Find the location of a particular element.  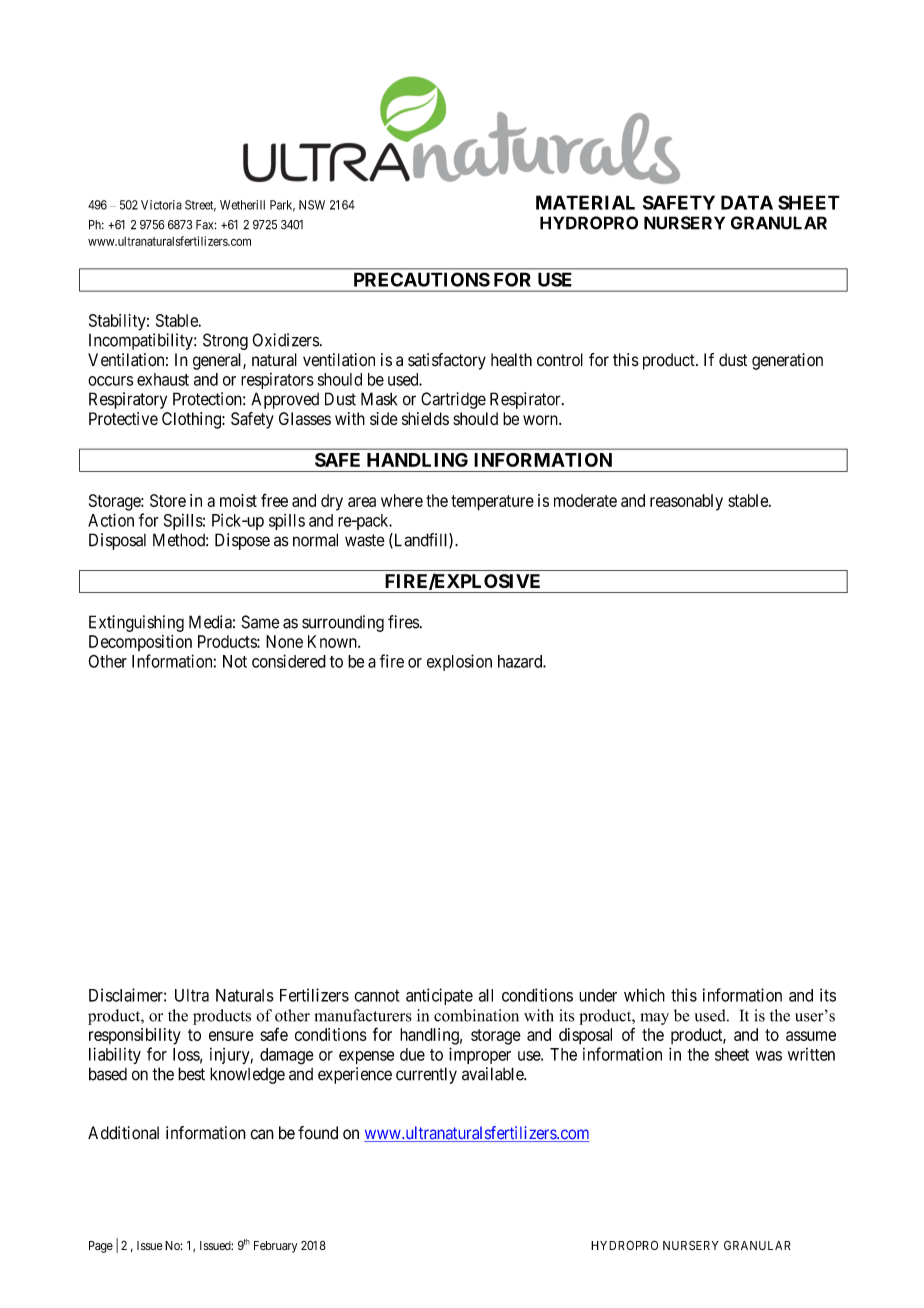

Page is located at coordinates (101, 1247).
